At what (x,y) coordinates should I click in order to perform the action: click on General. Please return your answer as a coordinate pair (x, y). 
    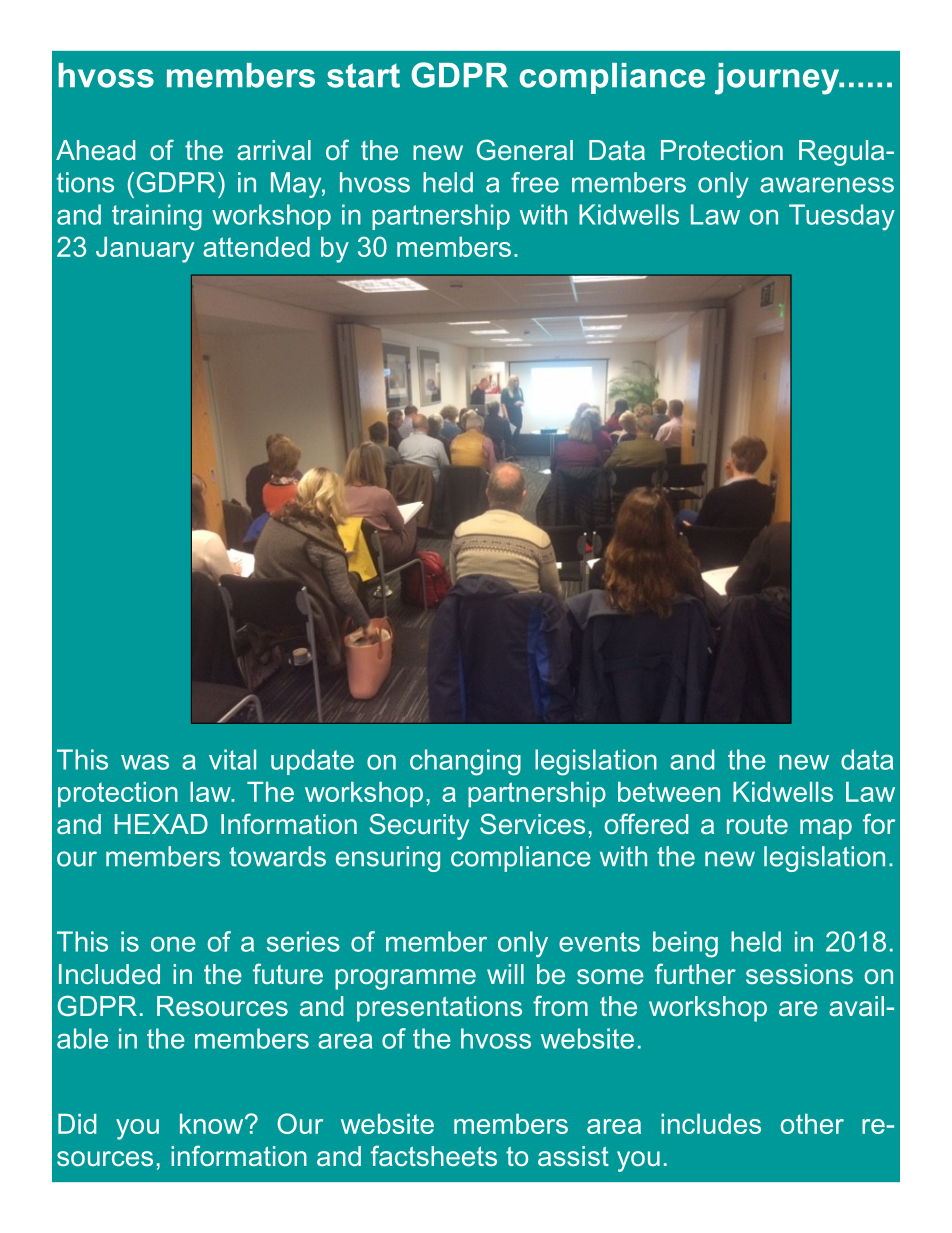
    Looking at the image, I should click on (525, 149).
